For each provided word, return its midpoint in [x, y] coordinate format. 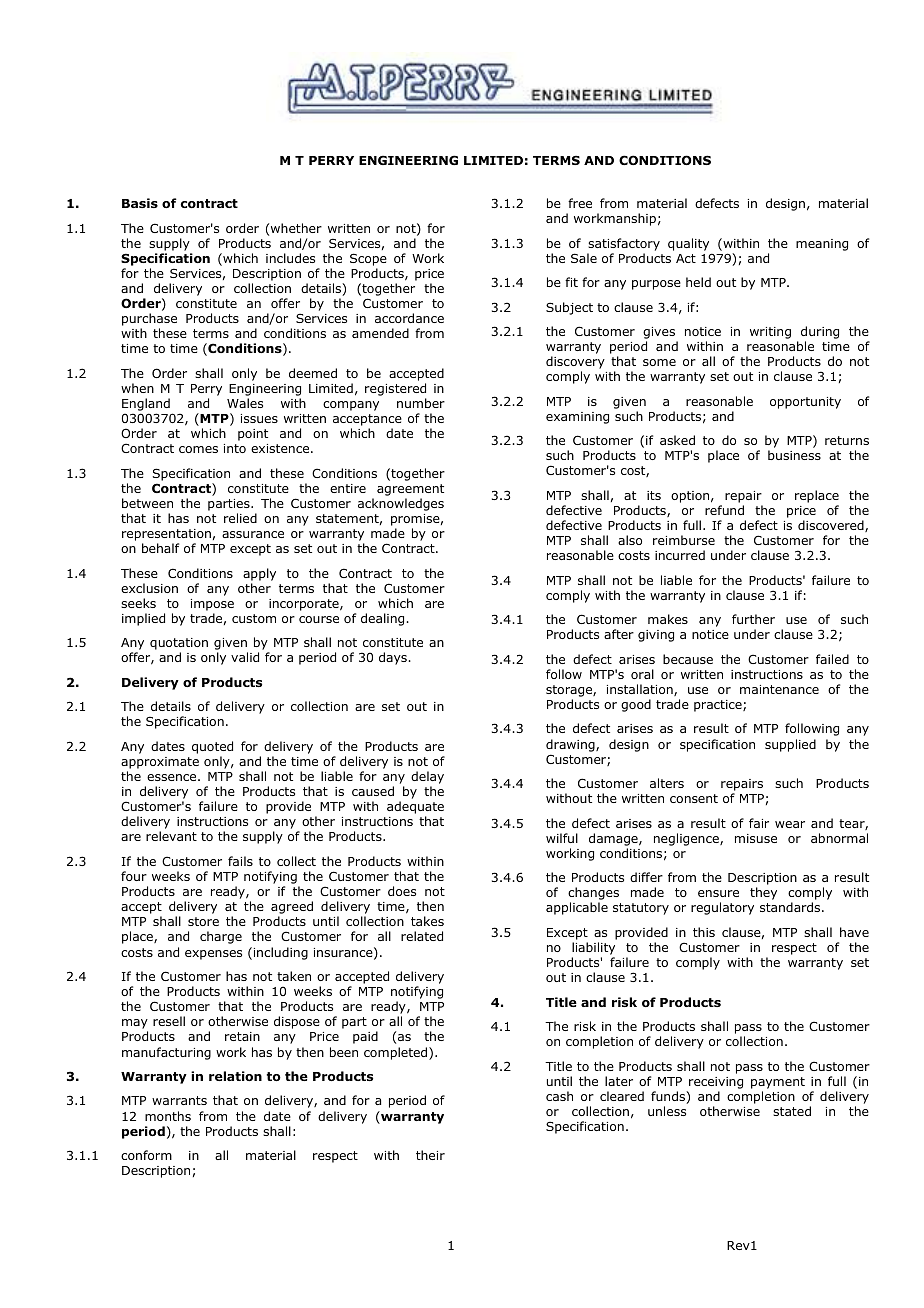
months [168, 1116]
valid [245, 657]
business [794, 455]
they [763, 893]
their [430, 1155]
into [235, 448]
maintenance [779, 689]
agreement [410, 490]
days [394, 658]
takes [427, 921]
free [580, 203]
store [203, 921]
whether [296, 228]
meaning [822, 245]
